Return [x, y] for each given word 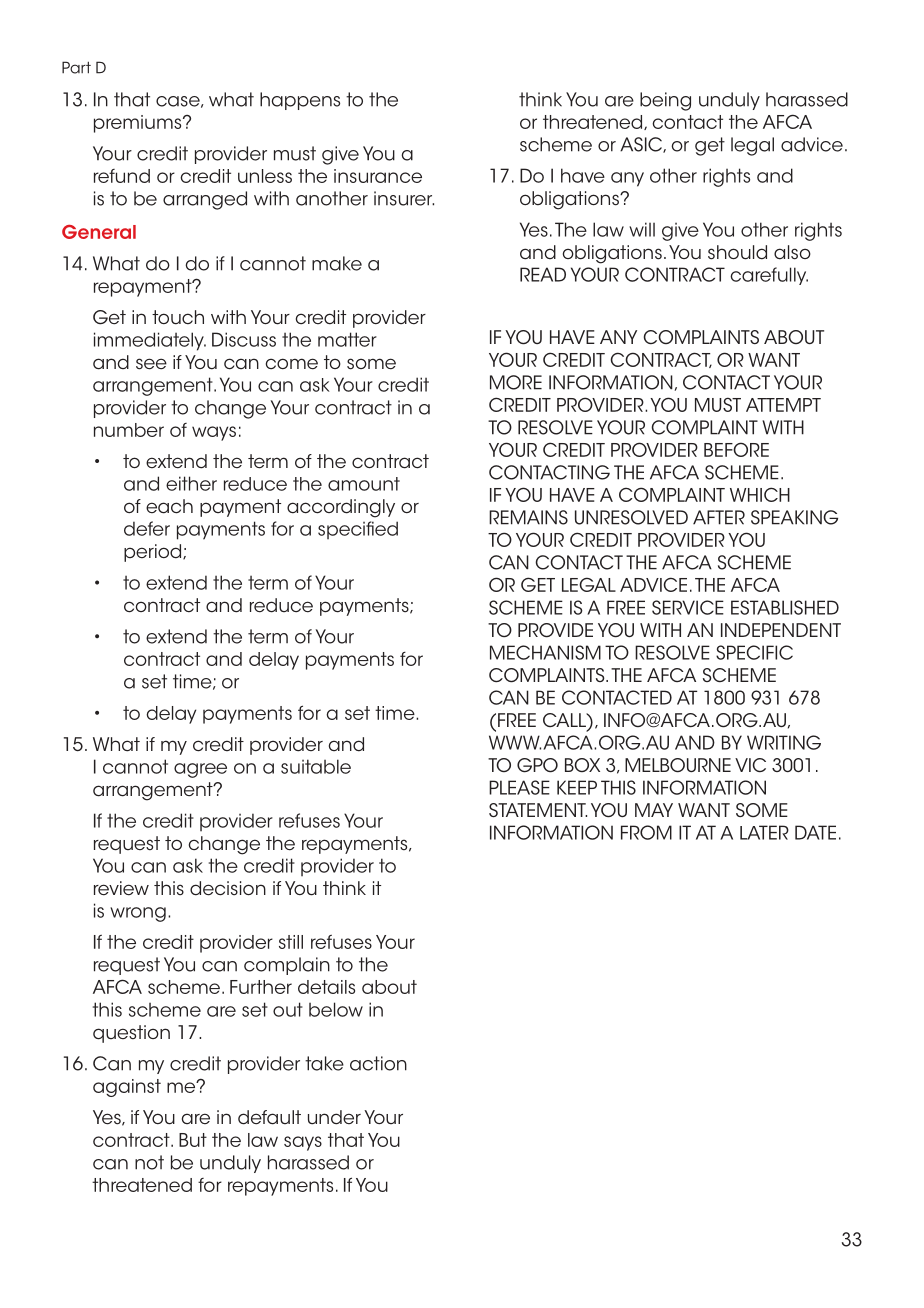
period [154, 553]
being [665, 101]
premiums [139, 124]
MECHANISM [545, 652]
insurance [378, 176]
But [193, 1140]
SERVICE [688, 607]
